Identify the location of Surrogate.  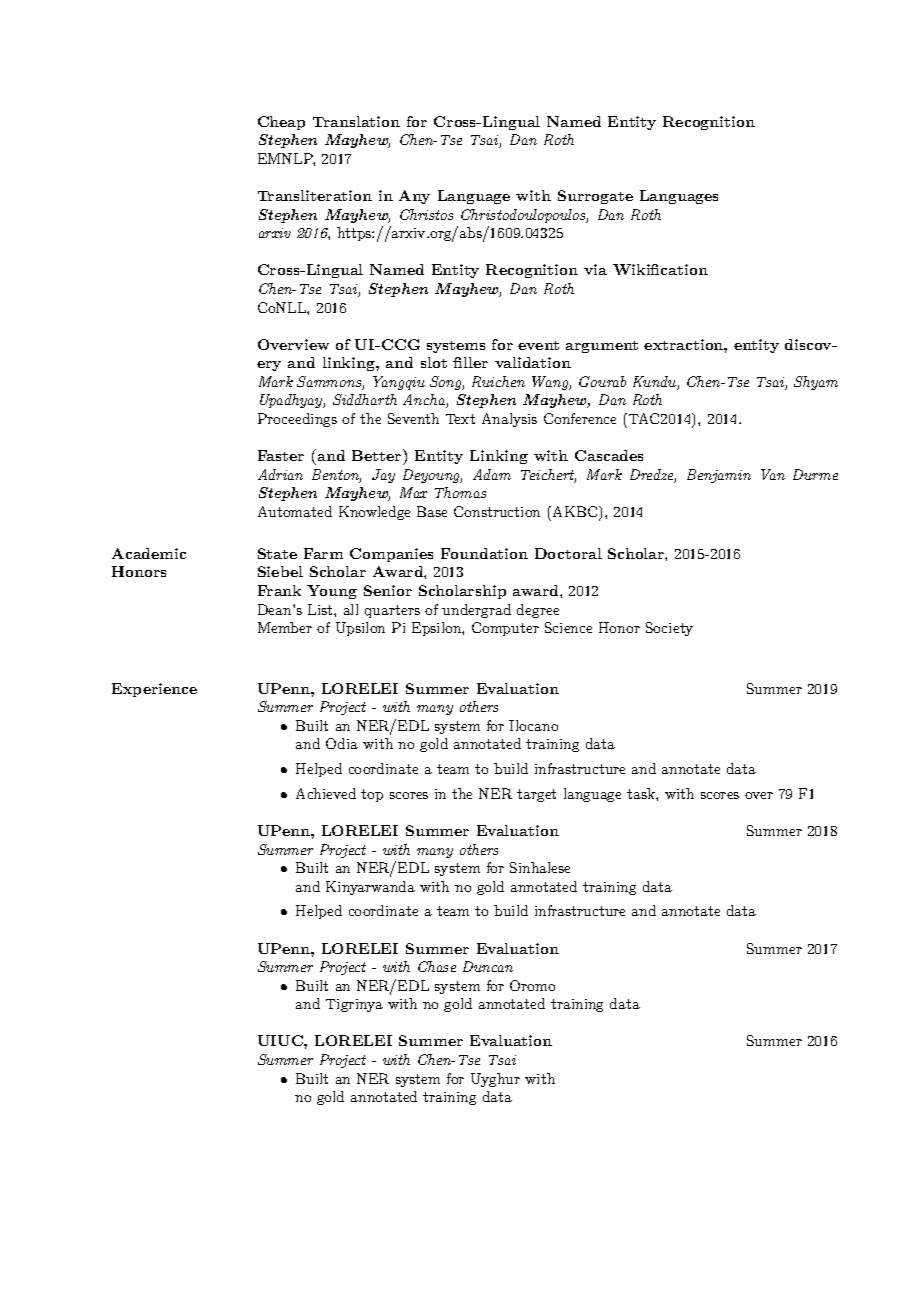
(595, 197).
